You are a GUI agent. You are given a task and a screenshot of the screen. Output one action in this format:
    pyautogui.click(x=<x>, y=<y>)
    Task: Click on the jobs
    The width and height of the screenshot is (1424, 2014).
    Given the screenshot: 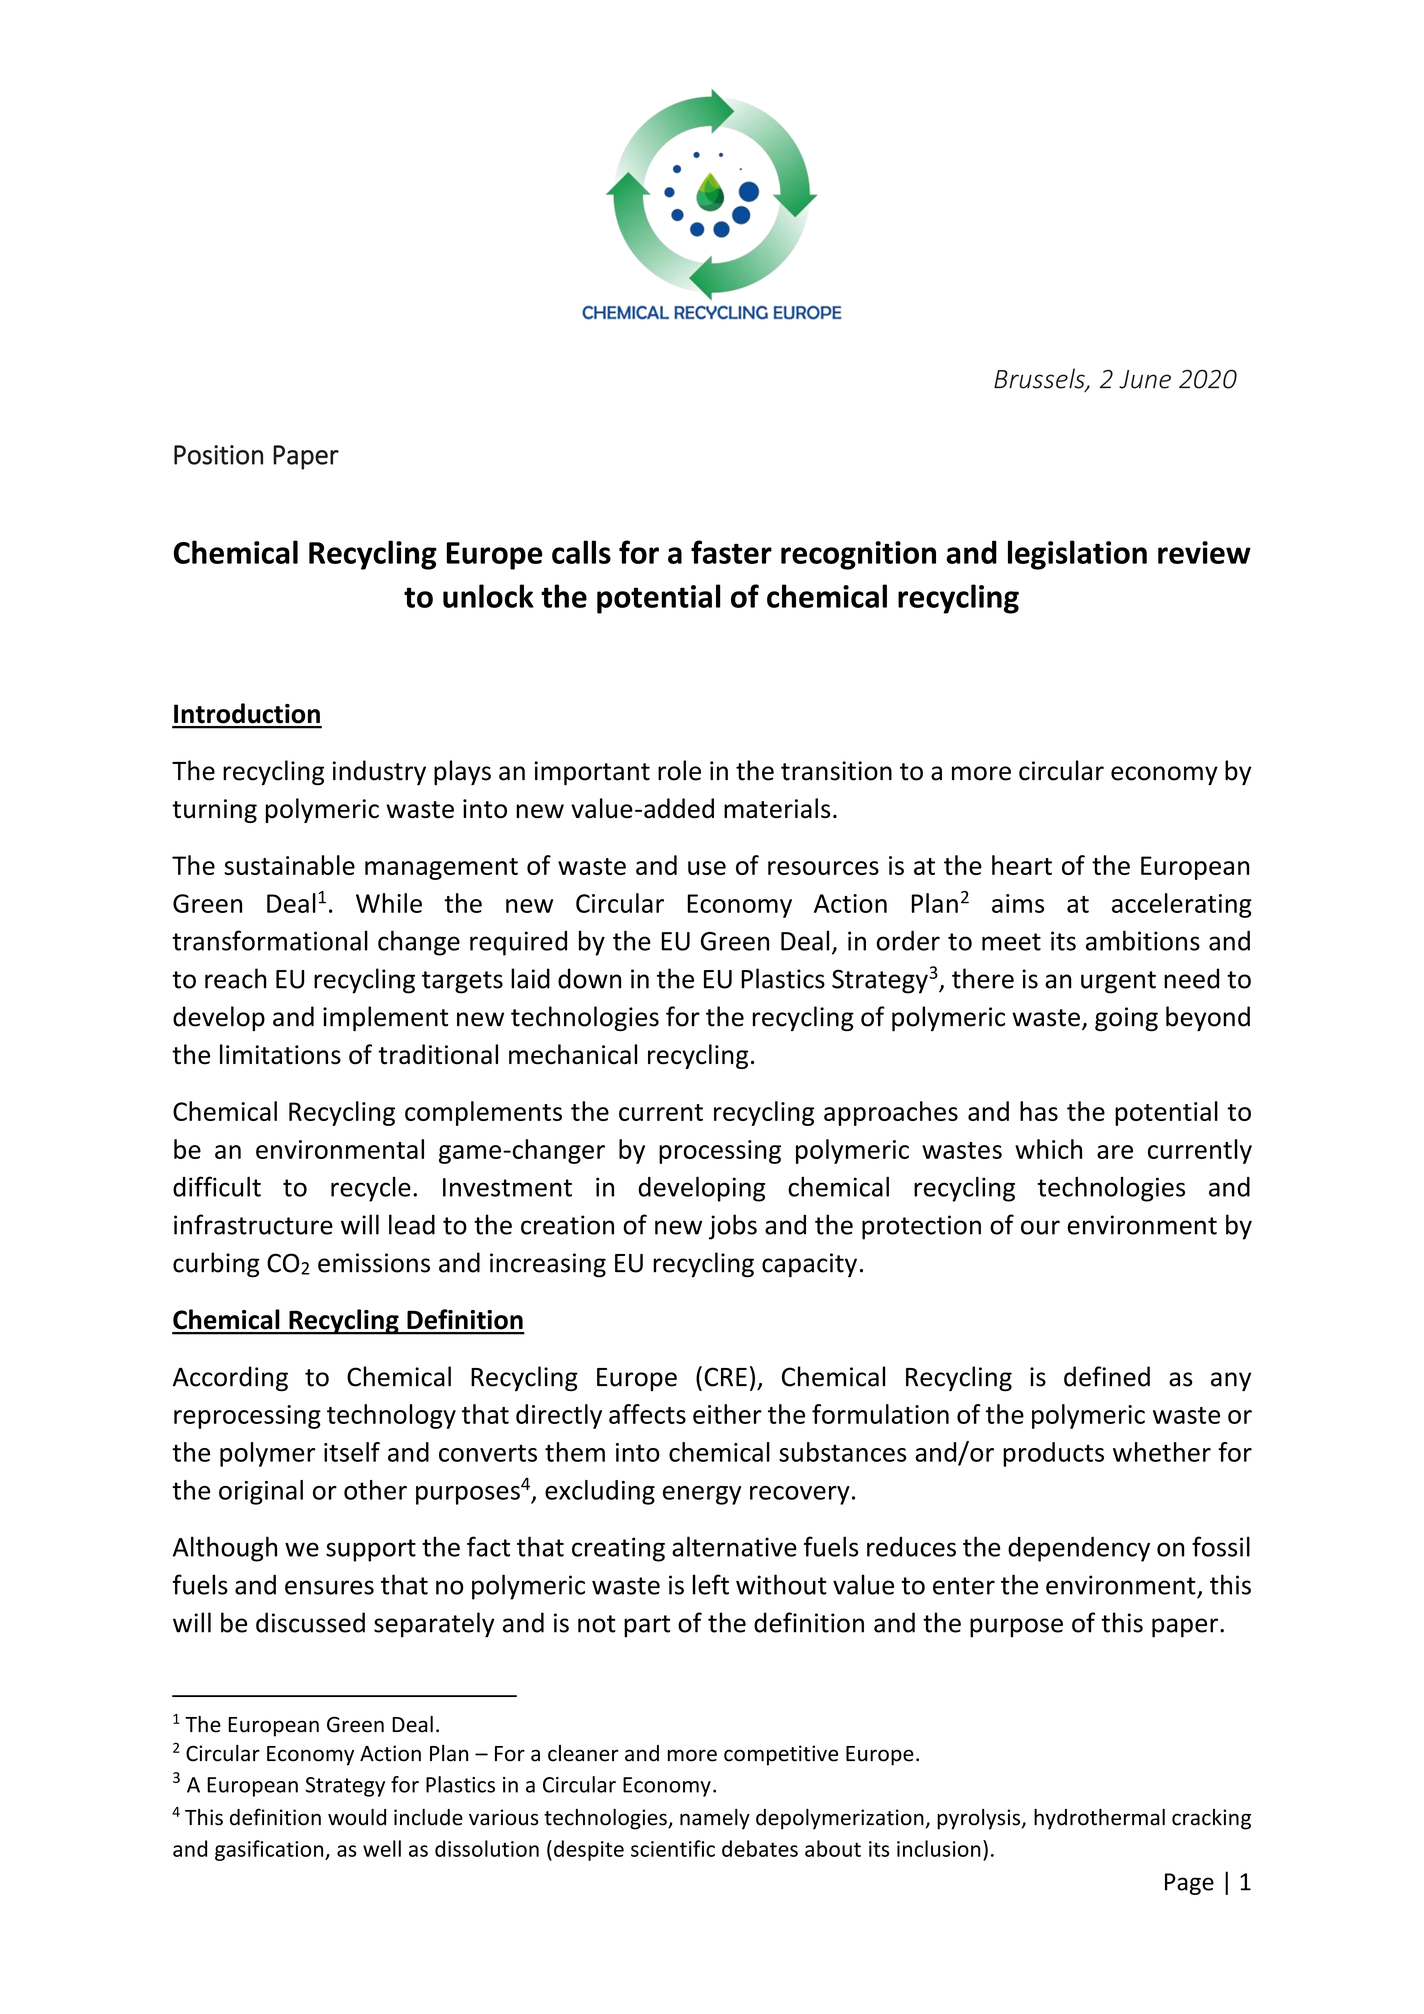 What is the action you would take?
    pyautogui.click(x=733, y=1227)
